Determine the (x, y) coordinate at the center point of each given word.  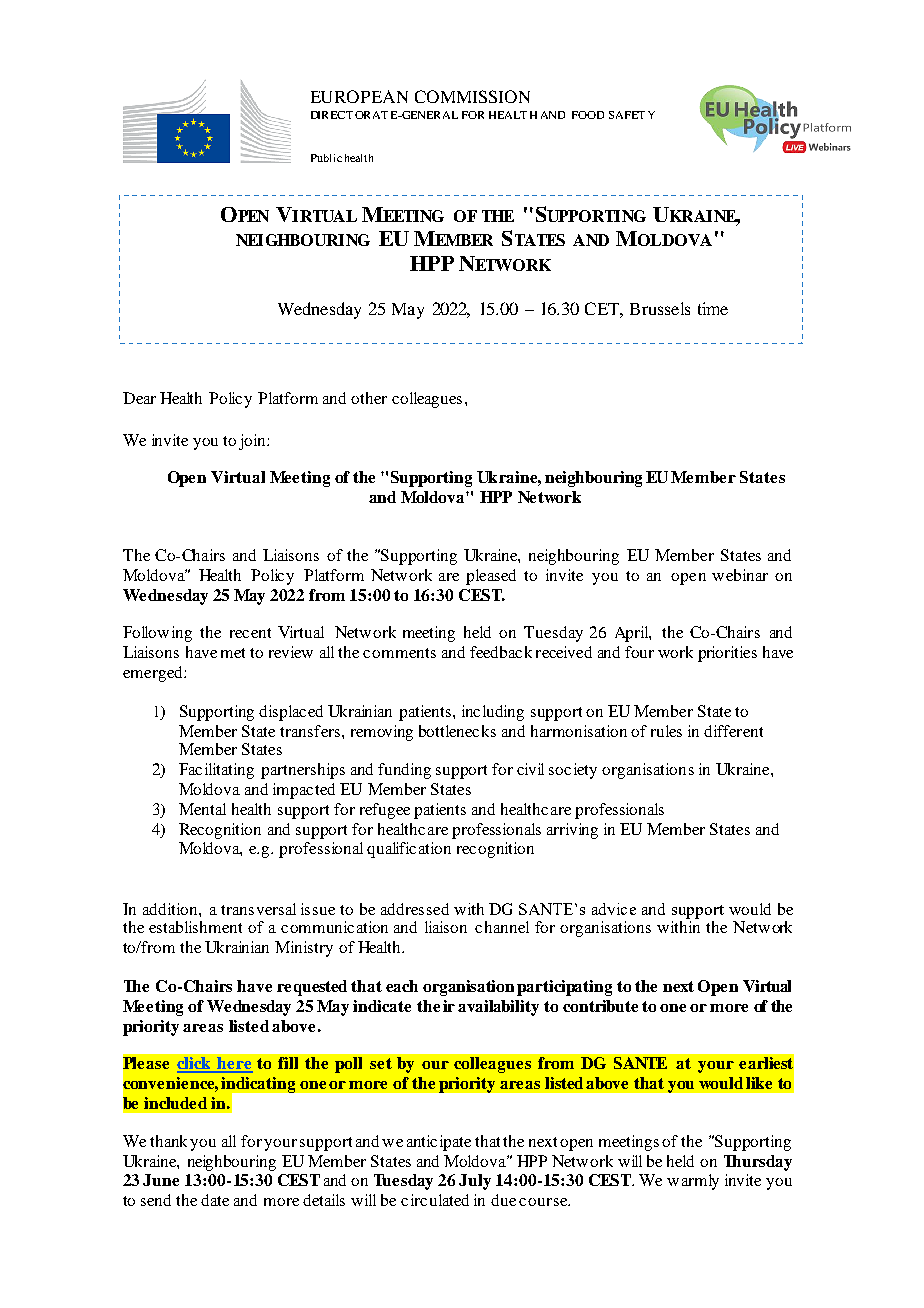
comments (399, 653)
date (215, 1200)
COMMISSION (472, 96)
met (233, 653)
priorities (727, 654)
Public (326, 158)
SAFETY (632, 115)
